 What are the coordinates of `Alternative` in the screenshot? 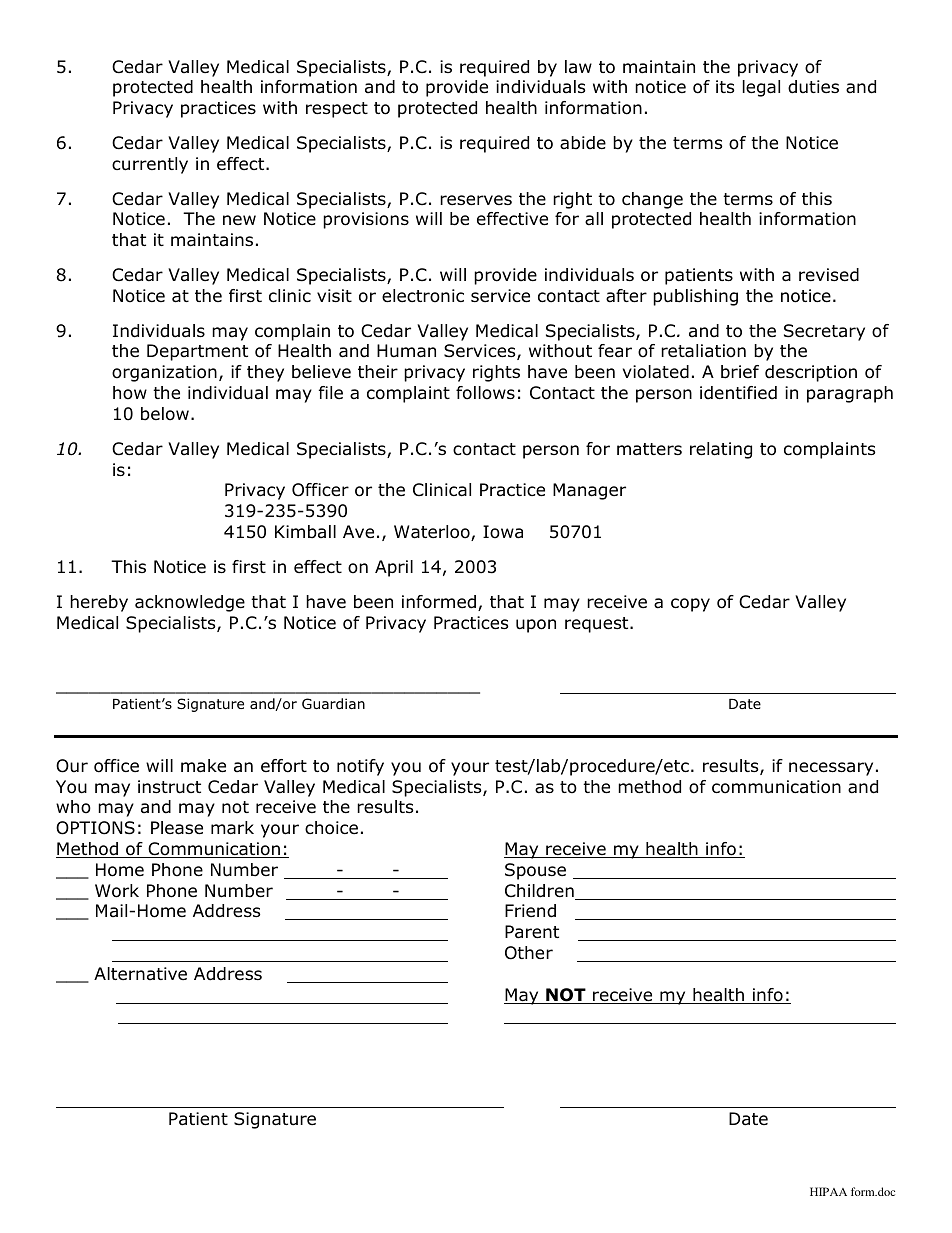 It's located at (140, 973).
